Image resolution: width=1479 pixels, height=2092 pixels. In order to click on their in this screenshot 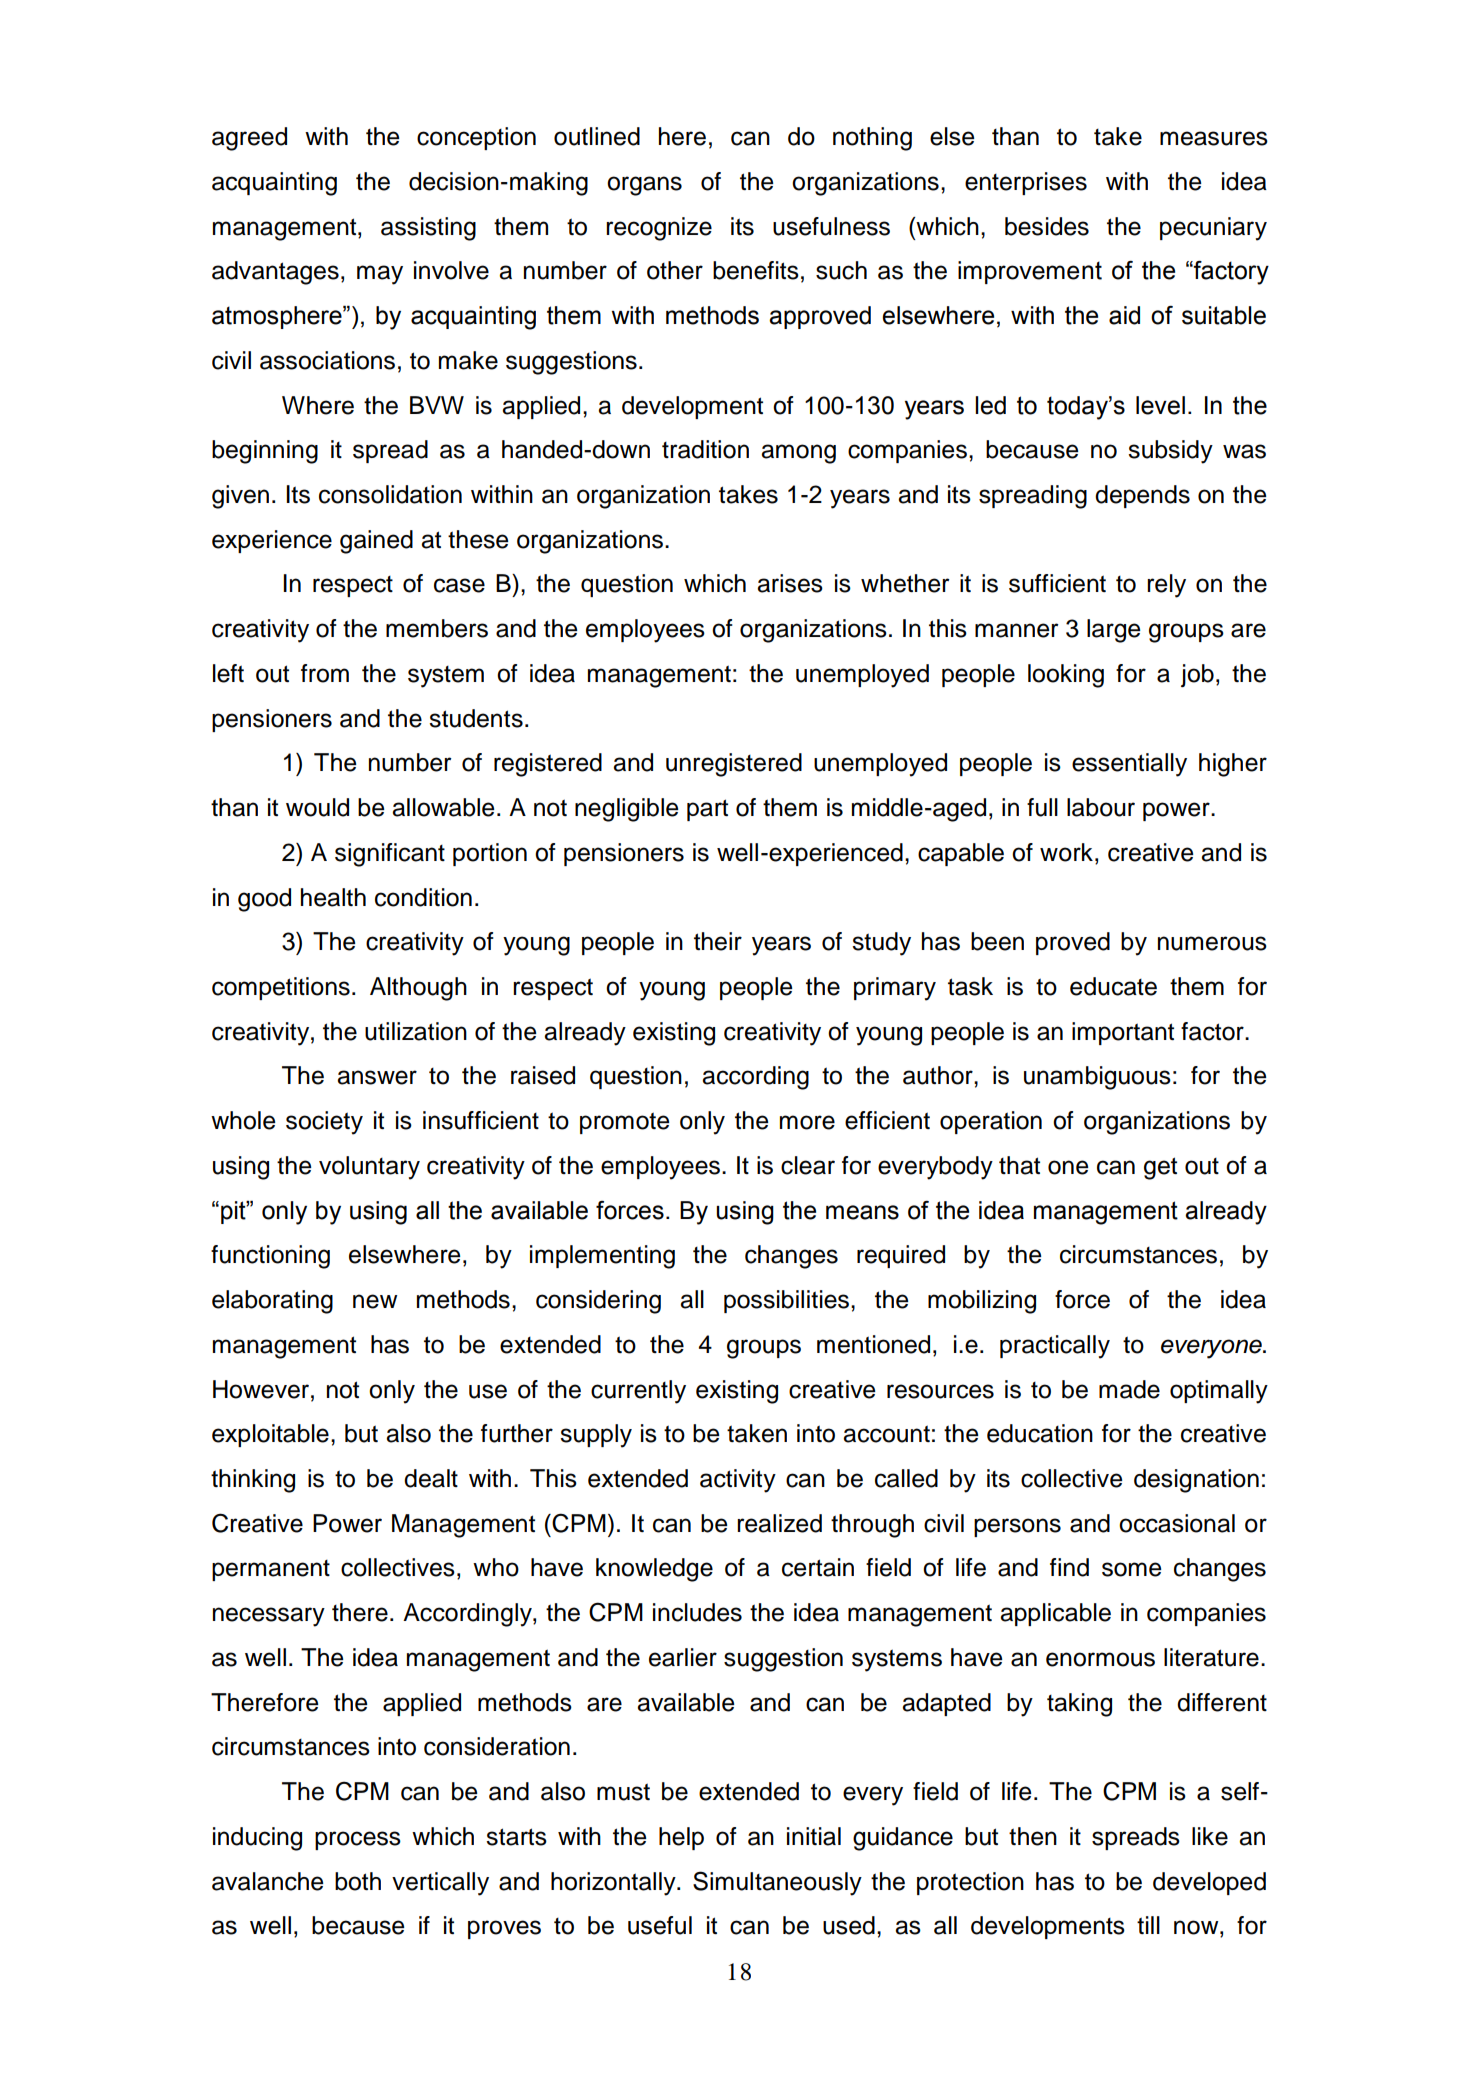, I will do `click(718, 941)`.
